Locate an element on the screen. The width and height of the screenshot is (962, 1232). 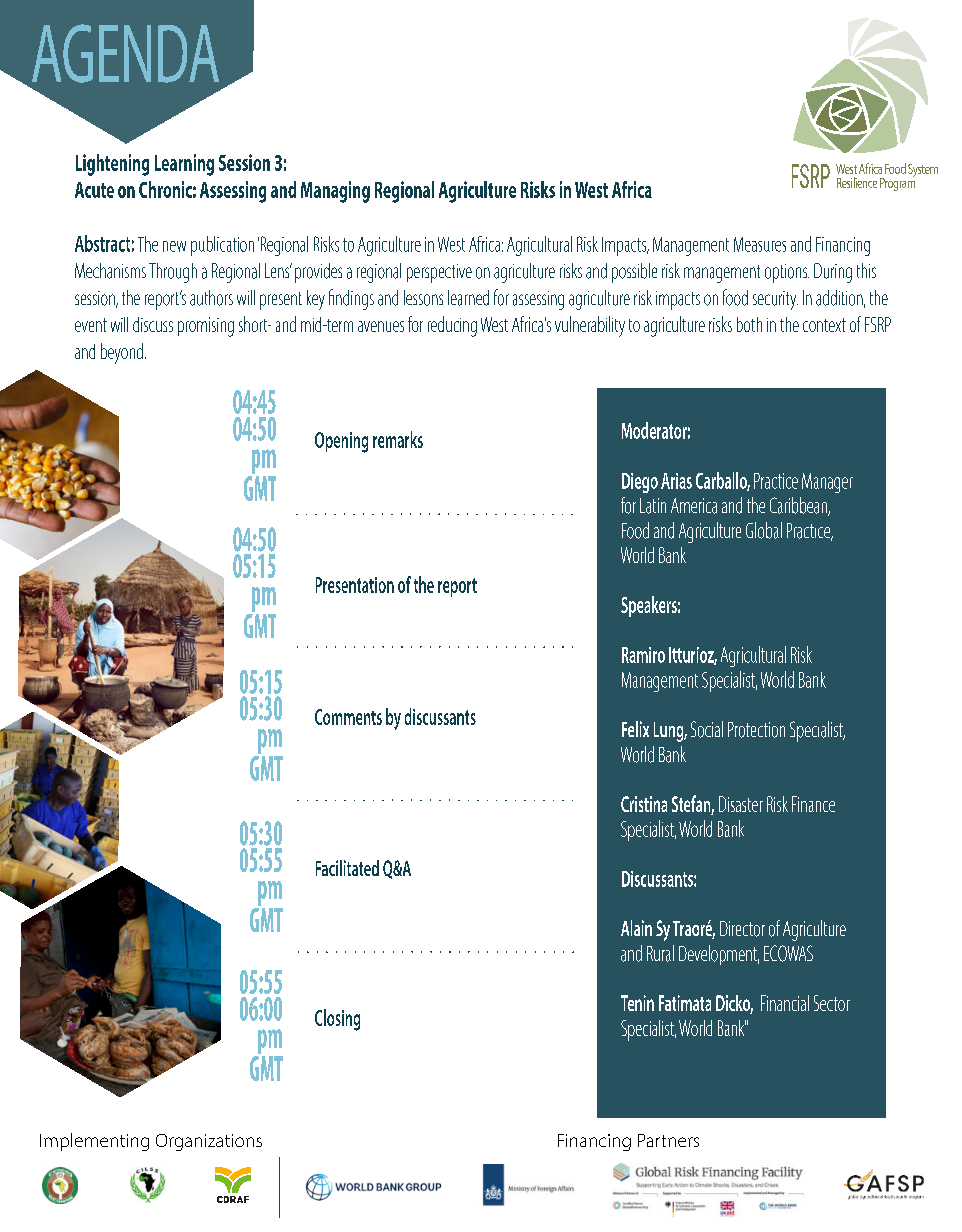
Director is located at coordinates (742, 929).
